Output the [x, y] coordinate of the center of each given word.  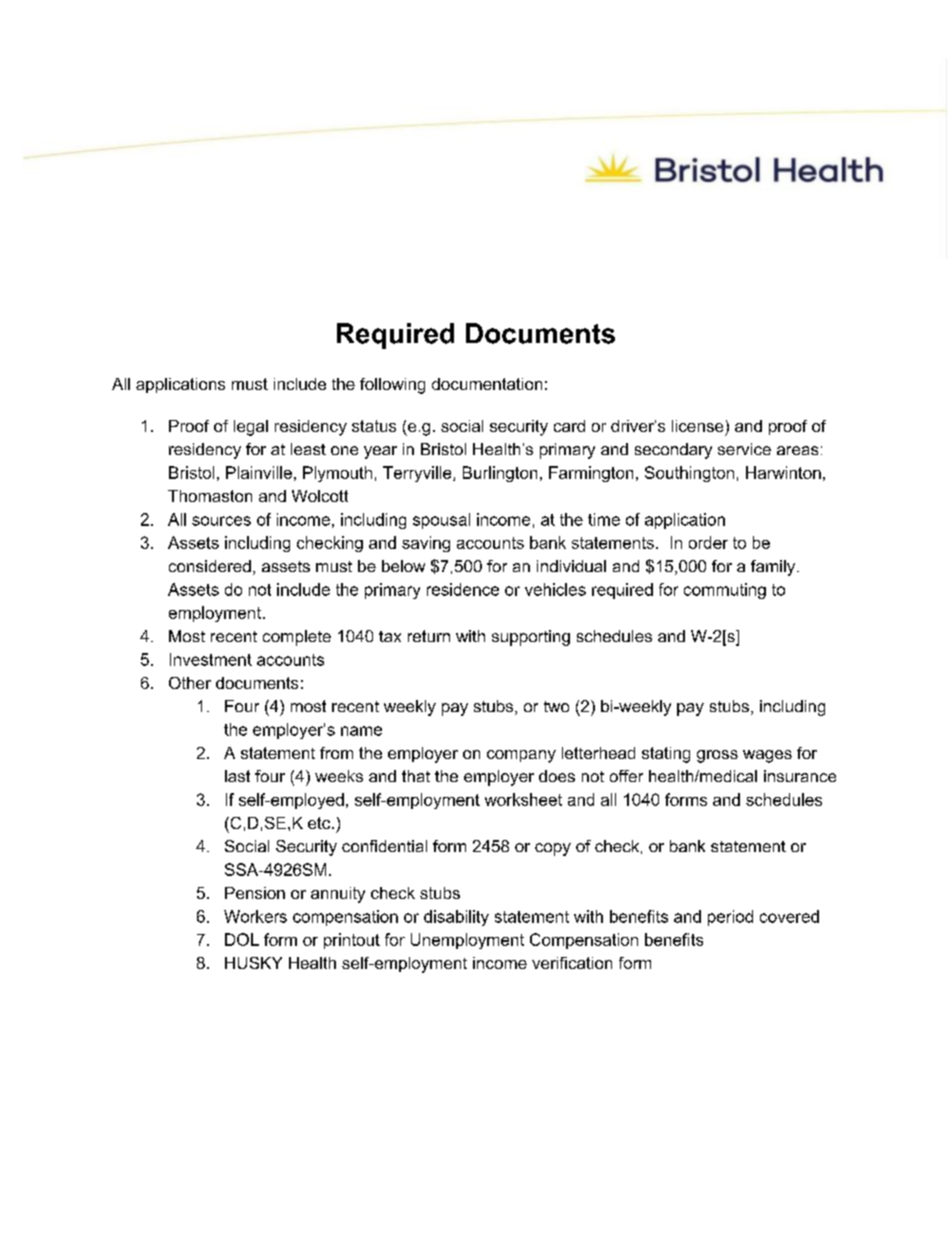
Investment [211, 659]
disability [456, 918]
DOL [242, 939]
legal [251, 428]
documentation [487, 384]
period [730, 918]
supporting [531, 638]
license [697, 426]
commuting [725, 591]
